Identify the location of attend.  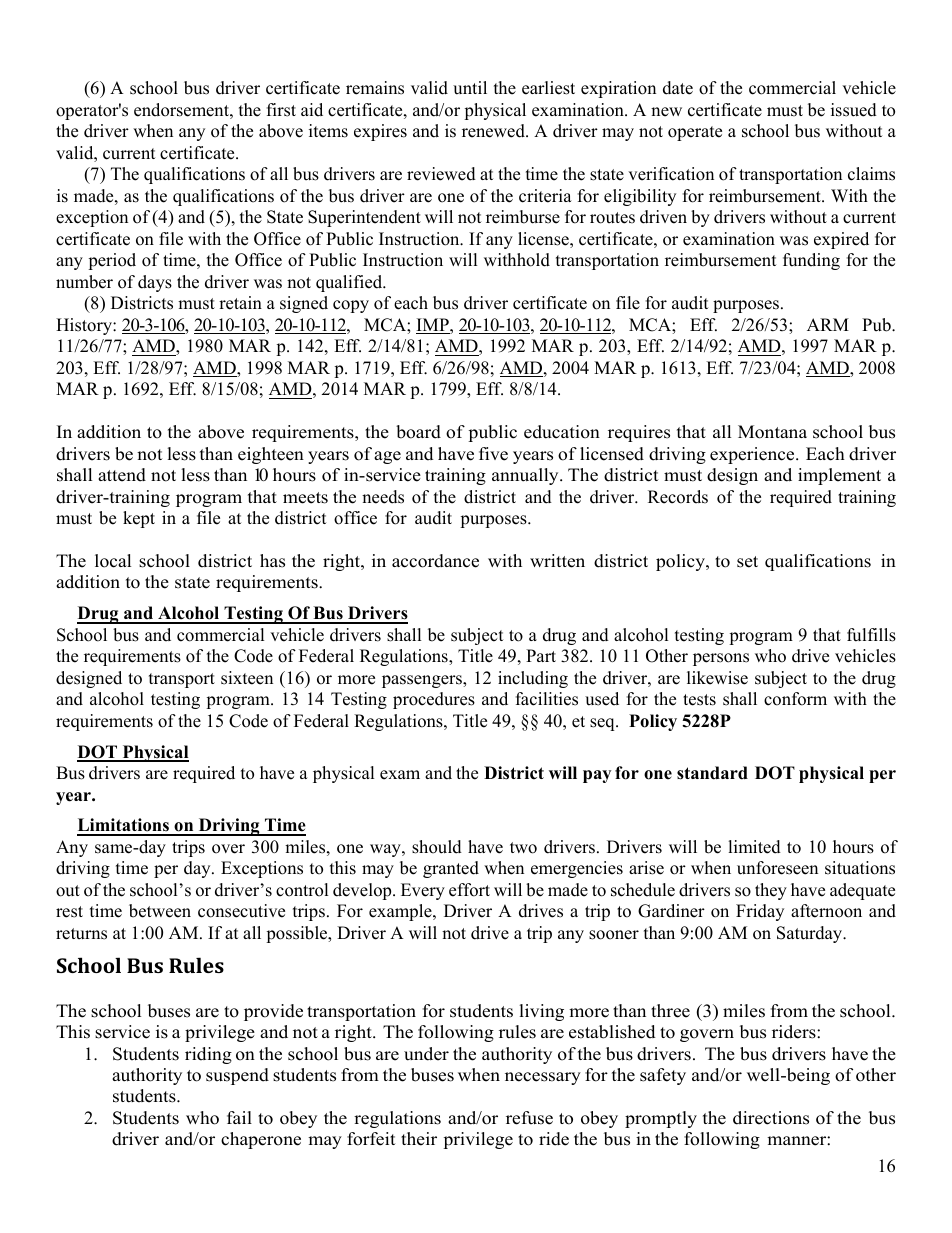
(122, 475).
